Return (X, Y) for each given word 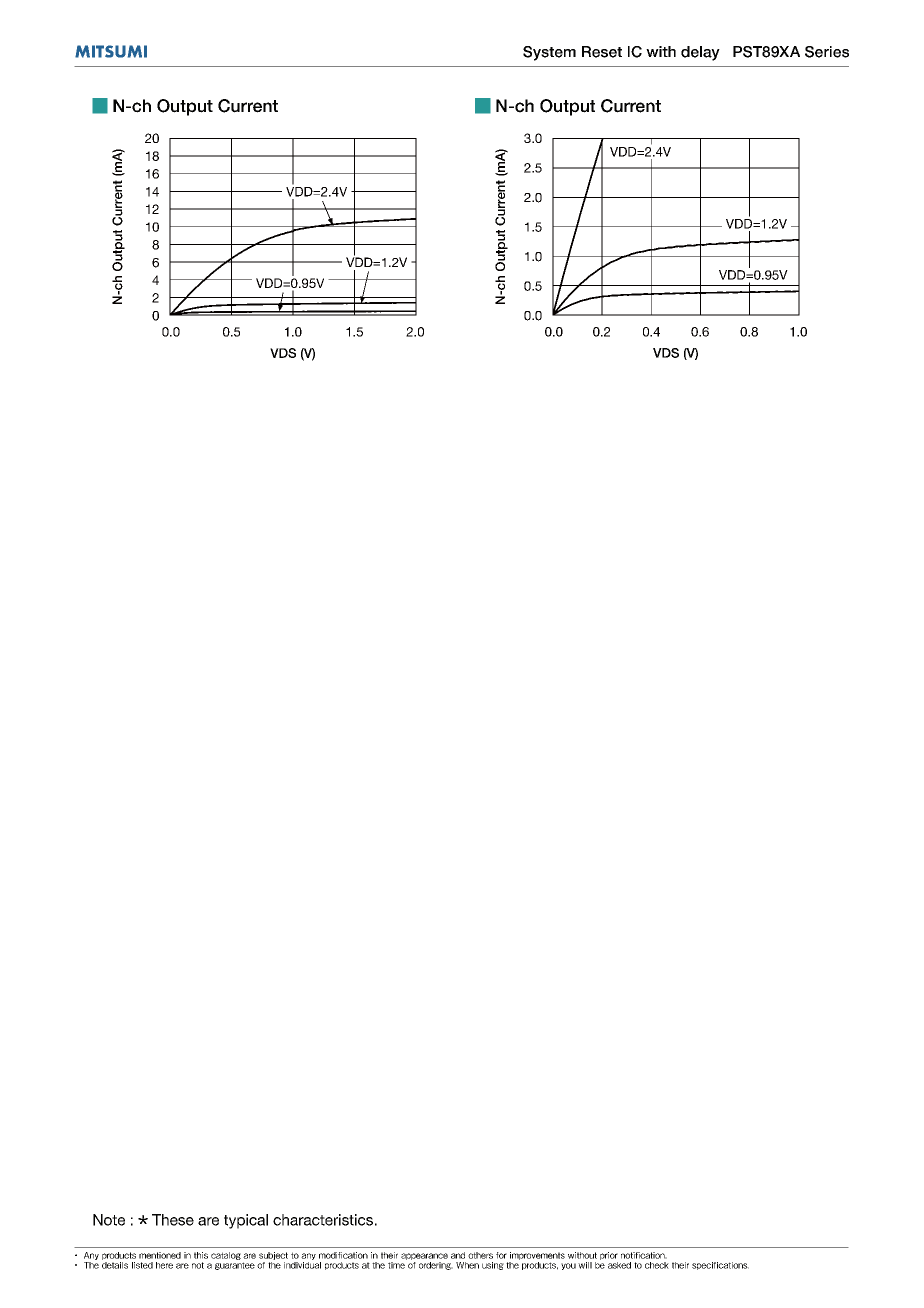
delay (700, 53)
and (458, 1255)
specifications (720, 1266)
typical (246, 1221)
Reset (602, 52)
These (173, 1220)
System (549, 53)
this (201, 1255)
